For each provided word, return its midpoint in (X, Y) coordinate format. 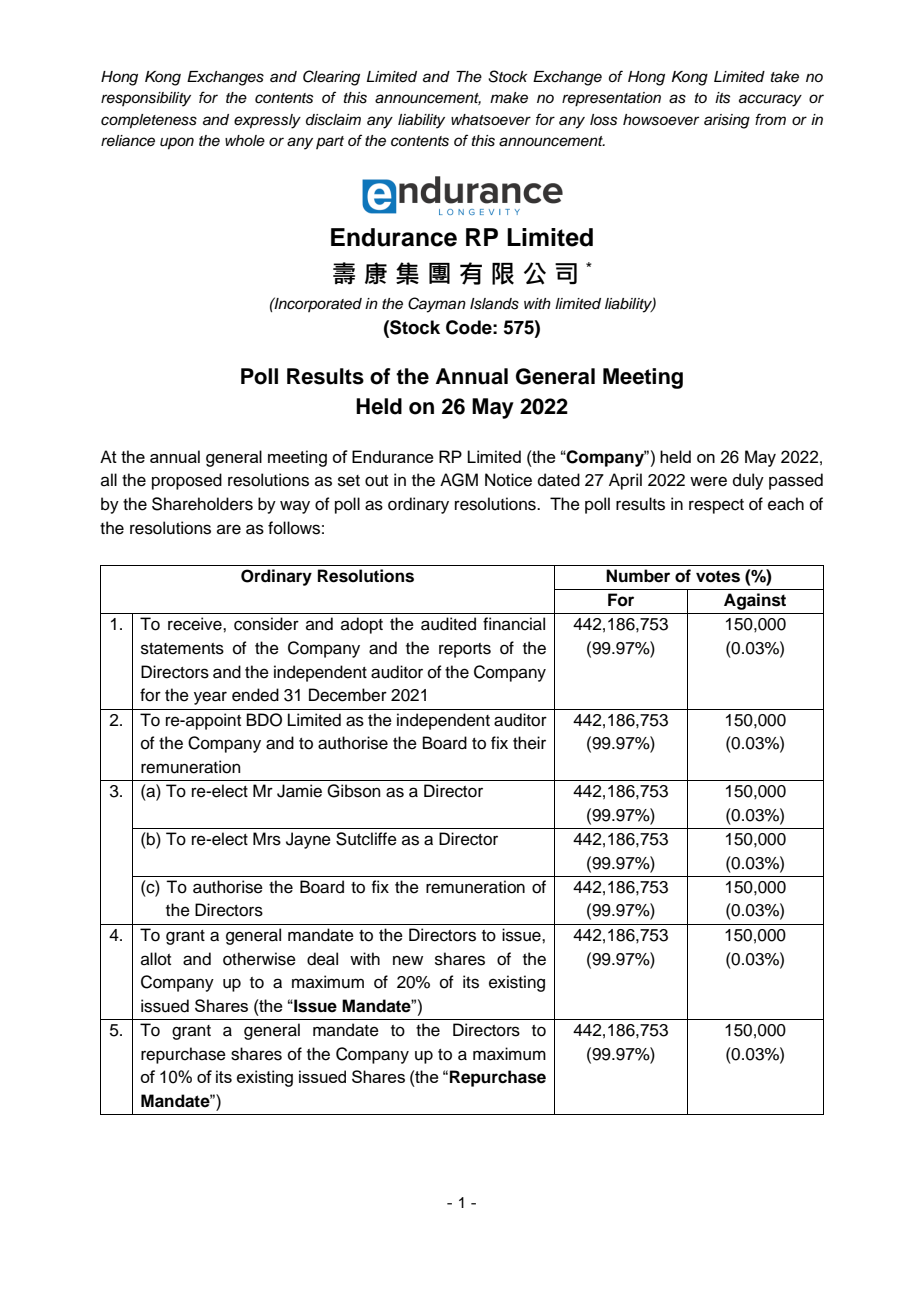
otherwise (259, 959)
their (529, 743)
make (509, 98)
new (408, 960)
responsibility (146, 99)
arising (727, 121)
